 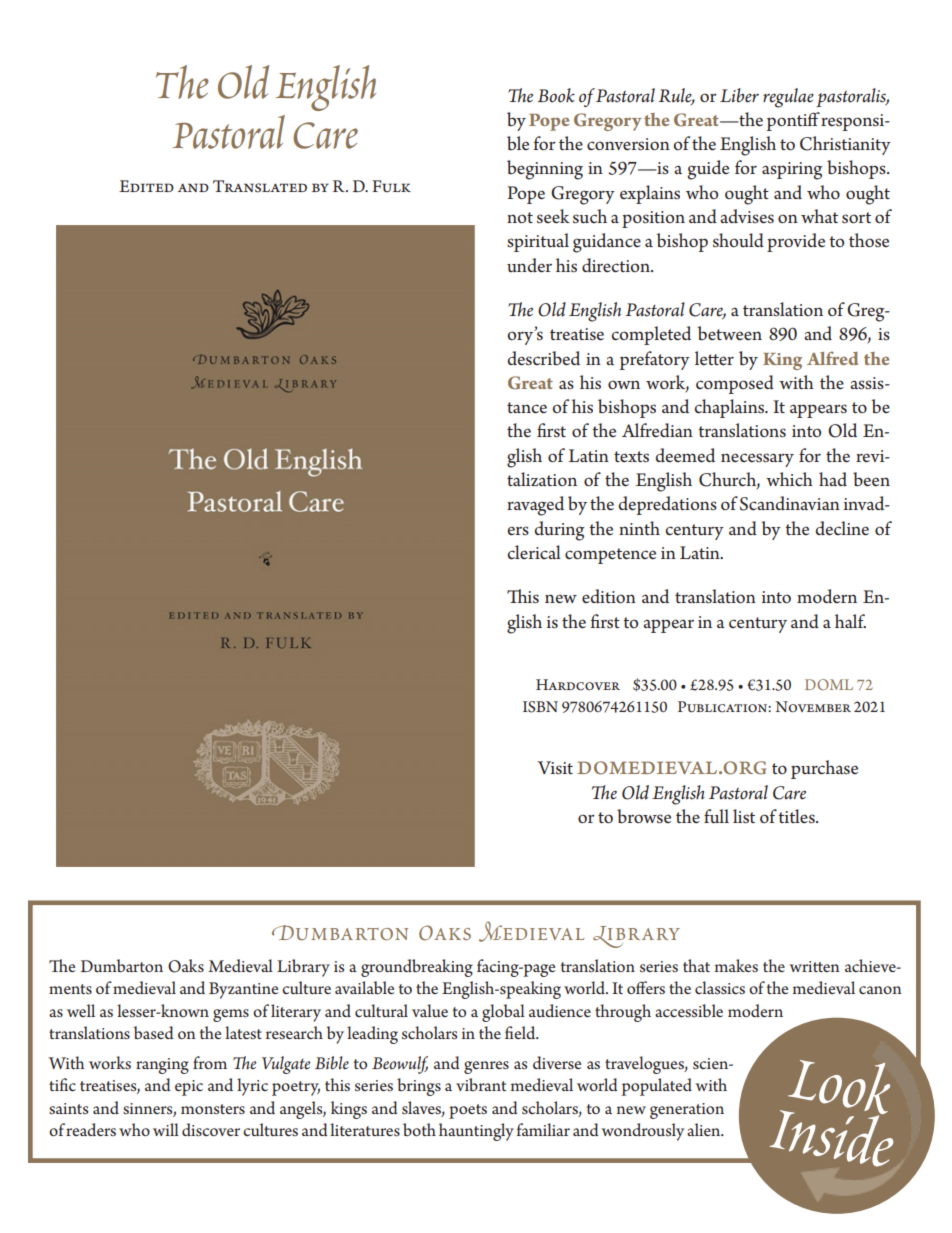 What do you see at coordinates (609, 596) in the document?
I see `edition` at bounding box center [609, 596].
